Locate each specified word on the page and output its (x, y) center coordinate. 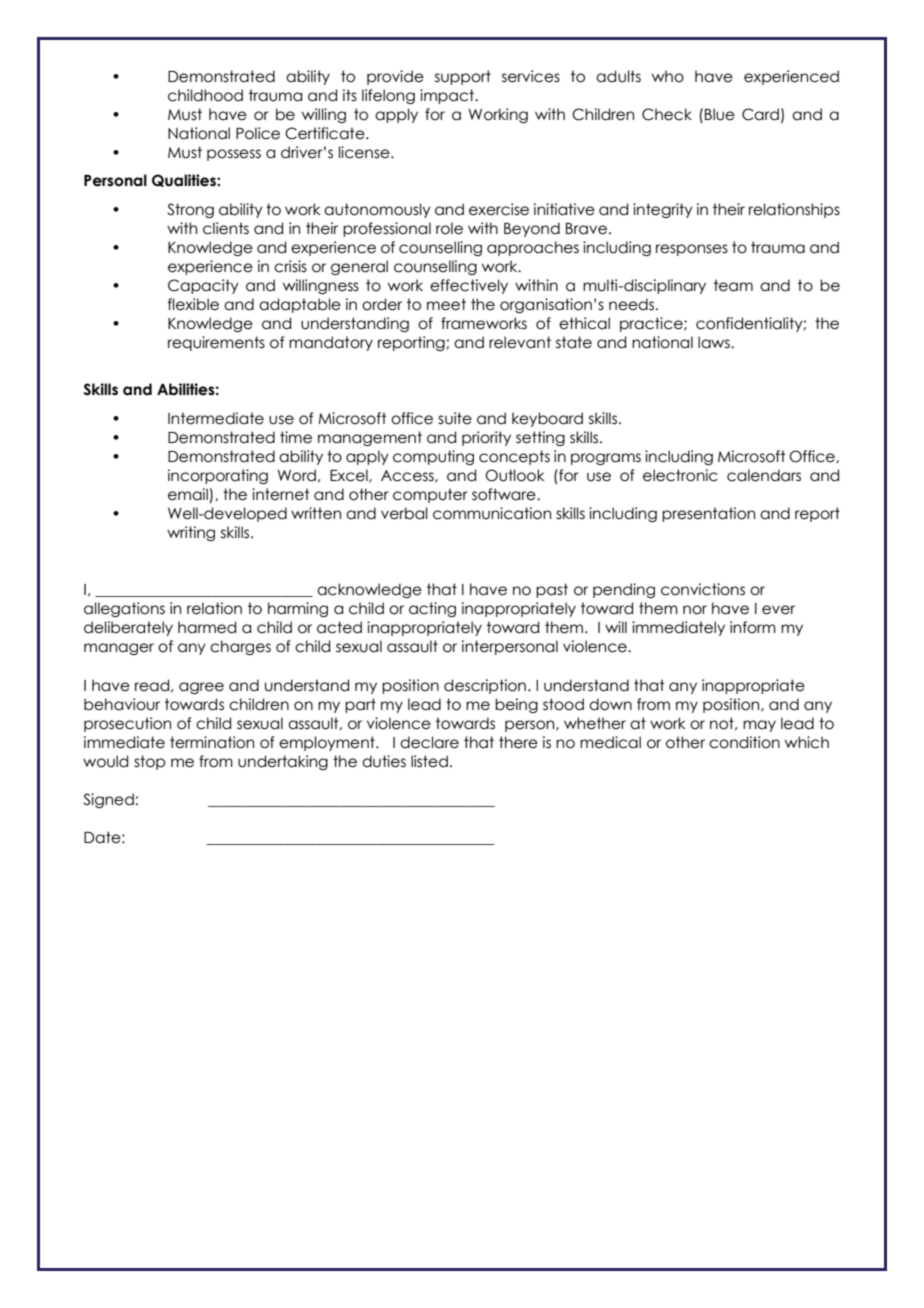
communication (492, 513)
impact (448, 96)
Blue (720, 114)
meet (446, 304)
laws (715, 342)
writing (191, 533)
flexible (193, 304)
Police (258, 133)
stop (149, 762)
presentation (708, 514)
